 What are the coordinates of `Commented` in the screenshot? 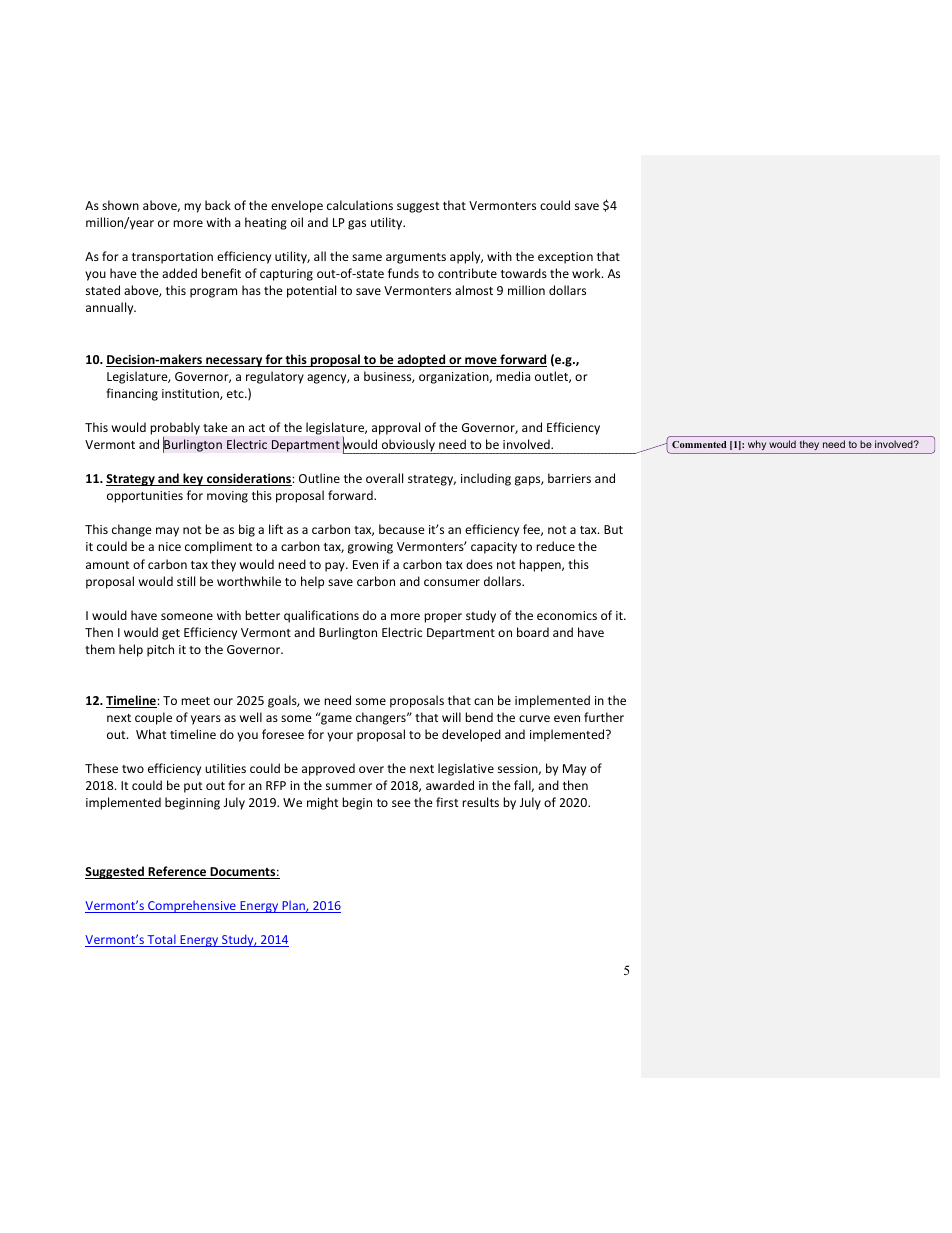 It's located at (699, 444).
